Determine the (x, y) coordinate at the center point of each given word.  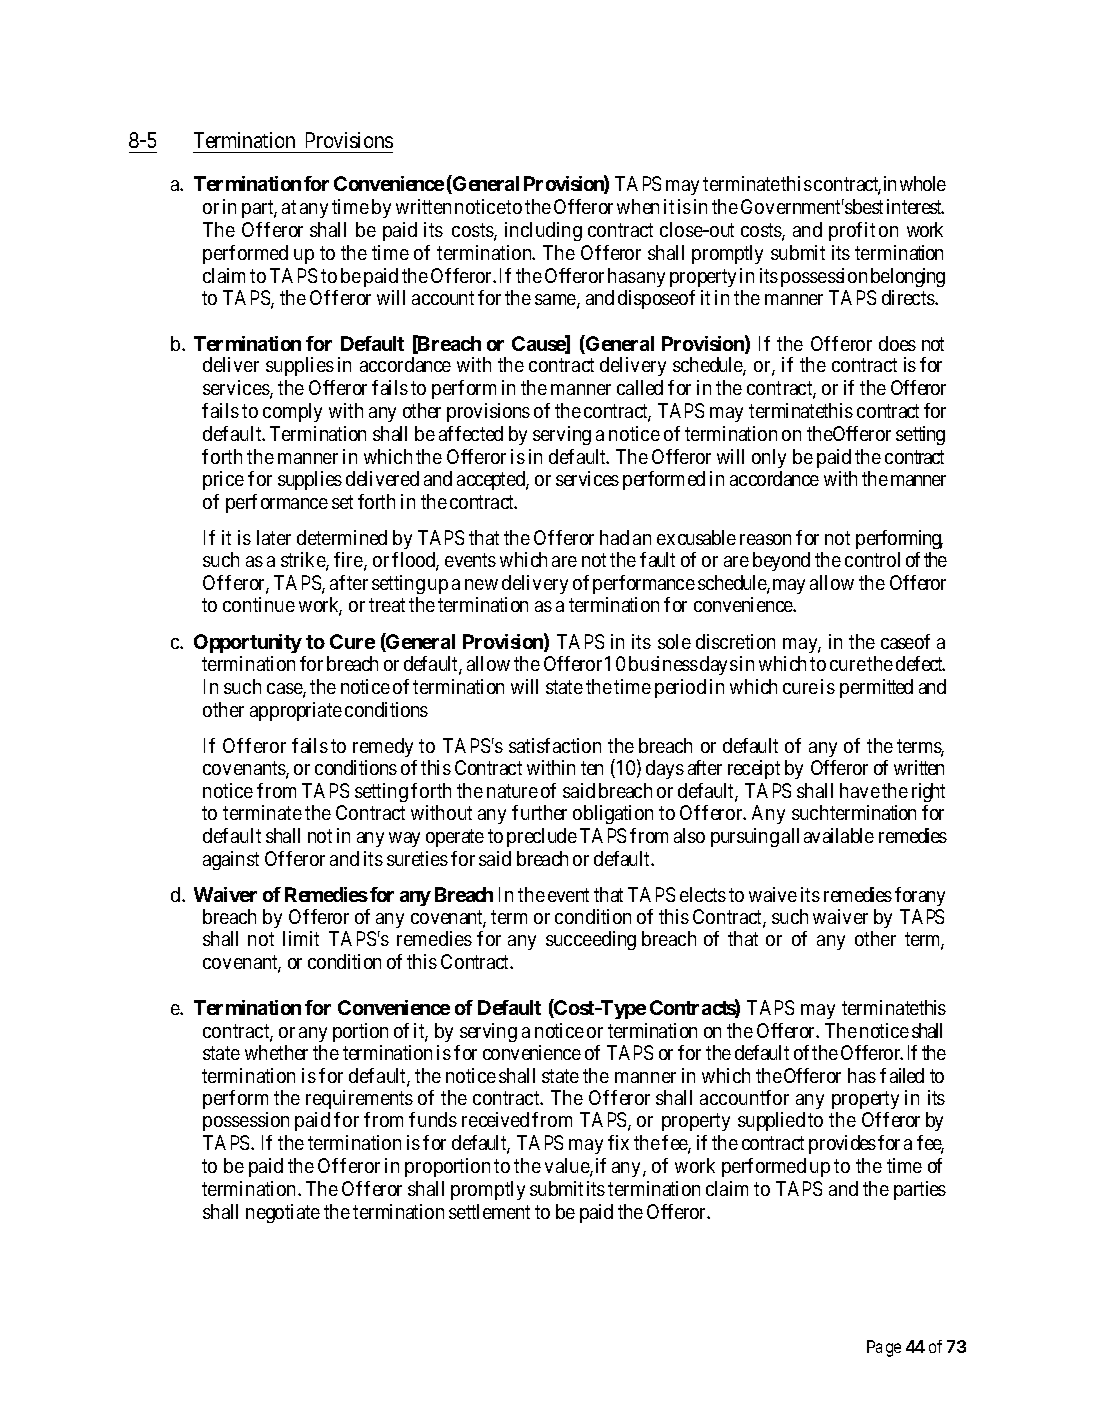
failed (902, 1075)
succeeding (591, 940)
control (872, 559)
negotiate (283, 1213)
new (481, 584)
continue (259, 604)
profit (852, 231)
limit (301, 938)
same (556, 301)
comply (292, 412)
